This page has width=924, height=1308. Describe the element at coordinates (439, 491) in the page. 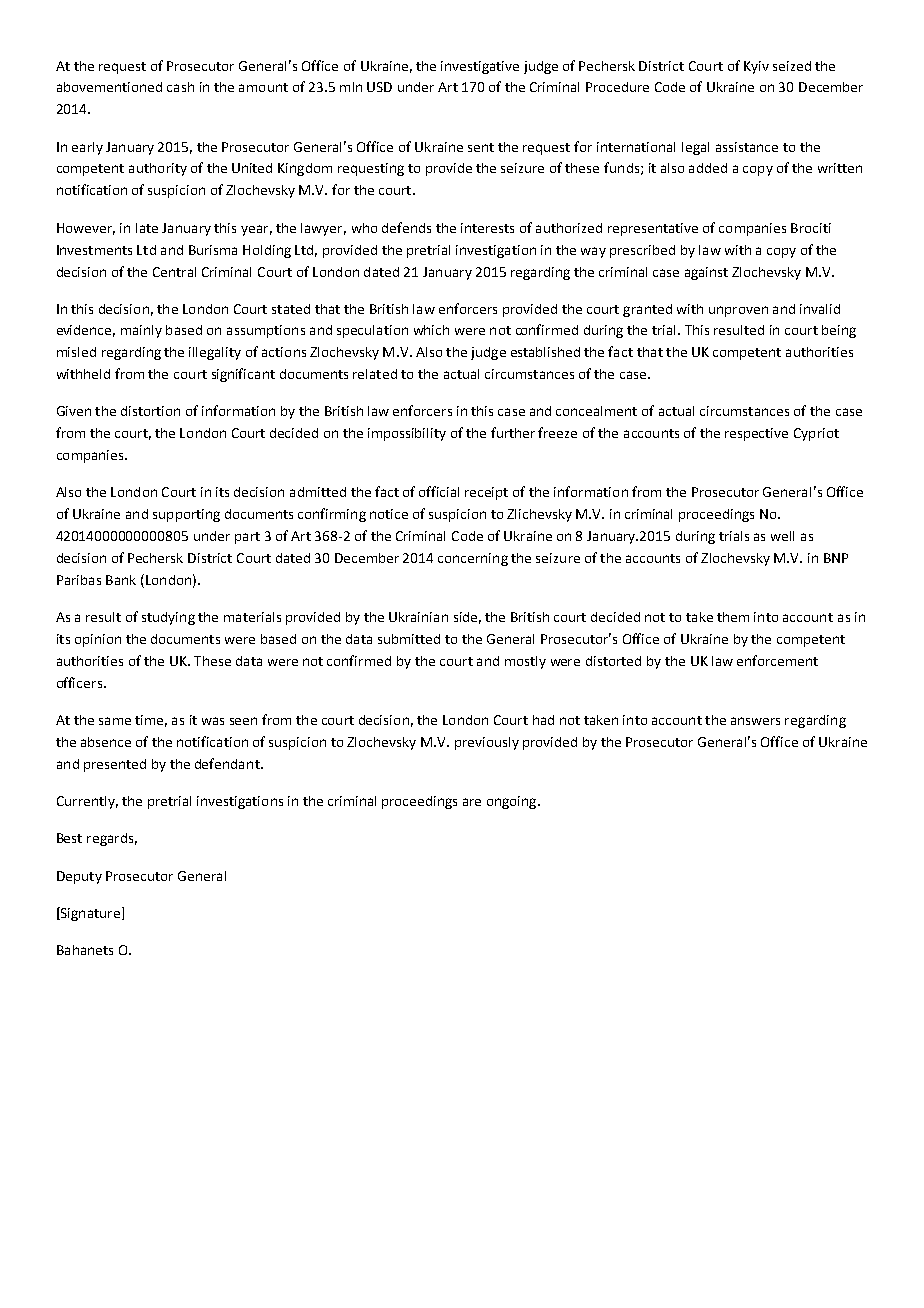

I see `official` at that location.
